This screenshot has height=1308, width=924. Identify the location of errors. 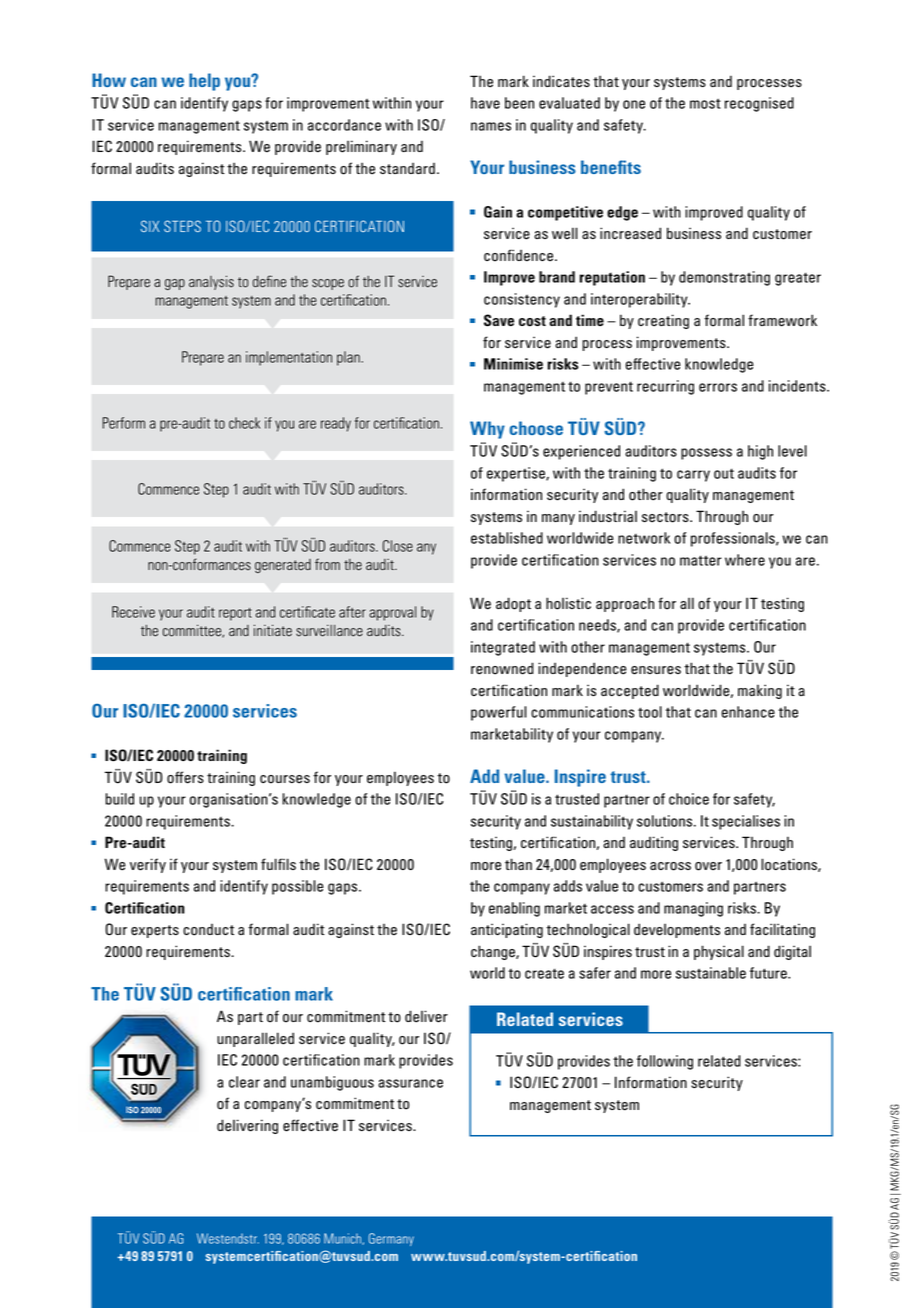
(718, 387).
